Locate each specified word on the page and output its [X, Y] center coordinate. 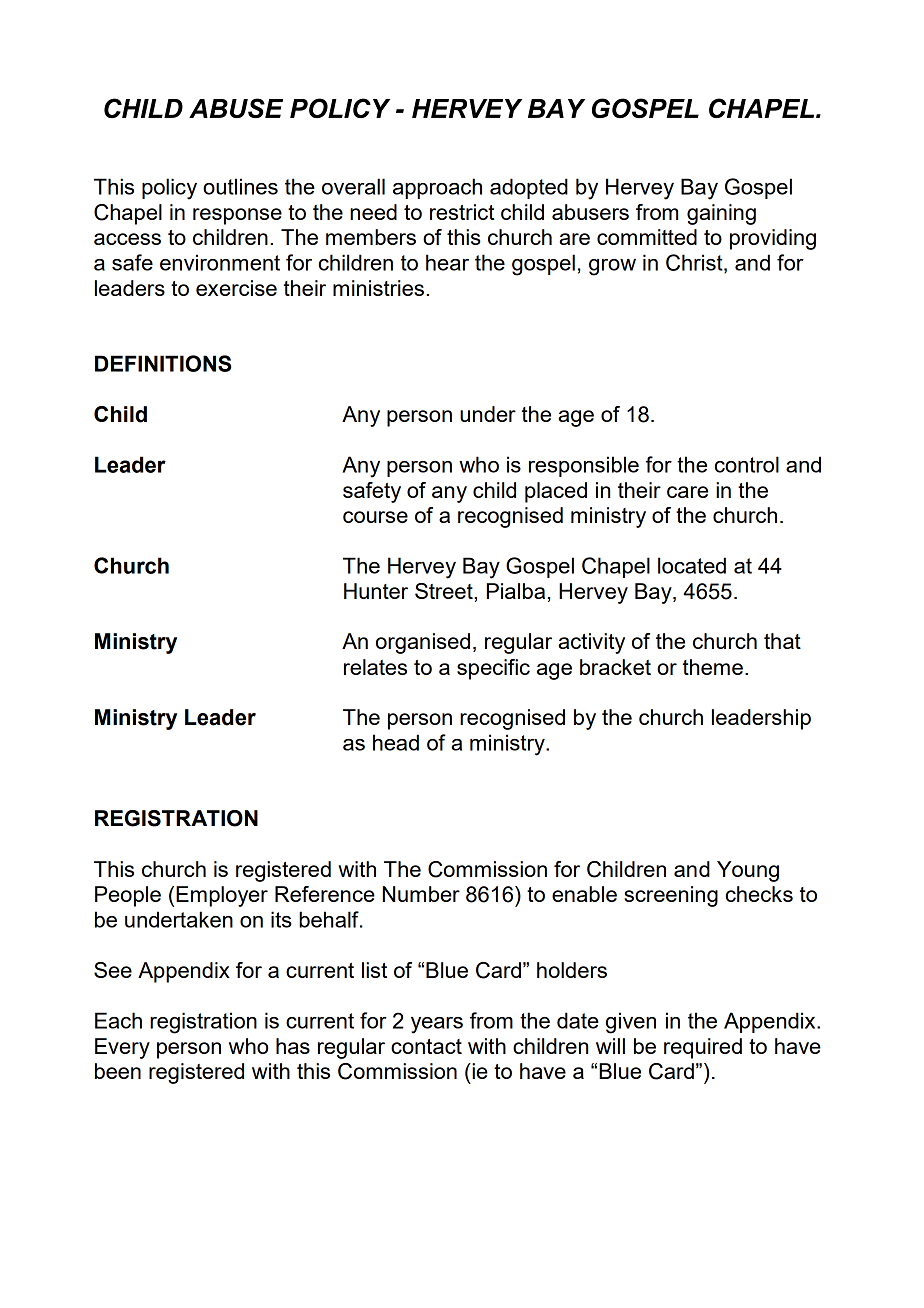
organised [423, 643]
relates [375, 667]
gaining [721, 214]
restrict [462, 212]
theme [713, 667]
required [703, 1048]
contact [426, 1046]
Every [122, 1048]
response [237, 216]
